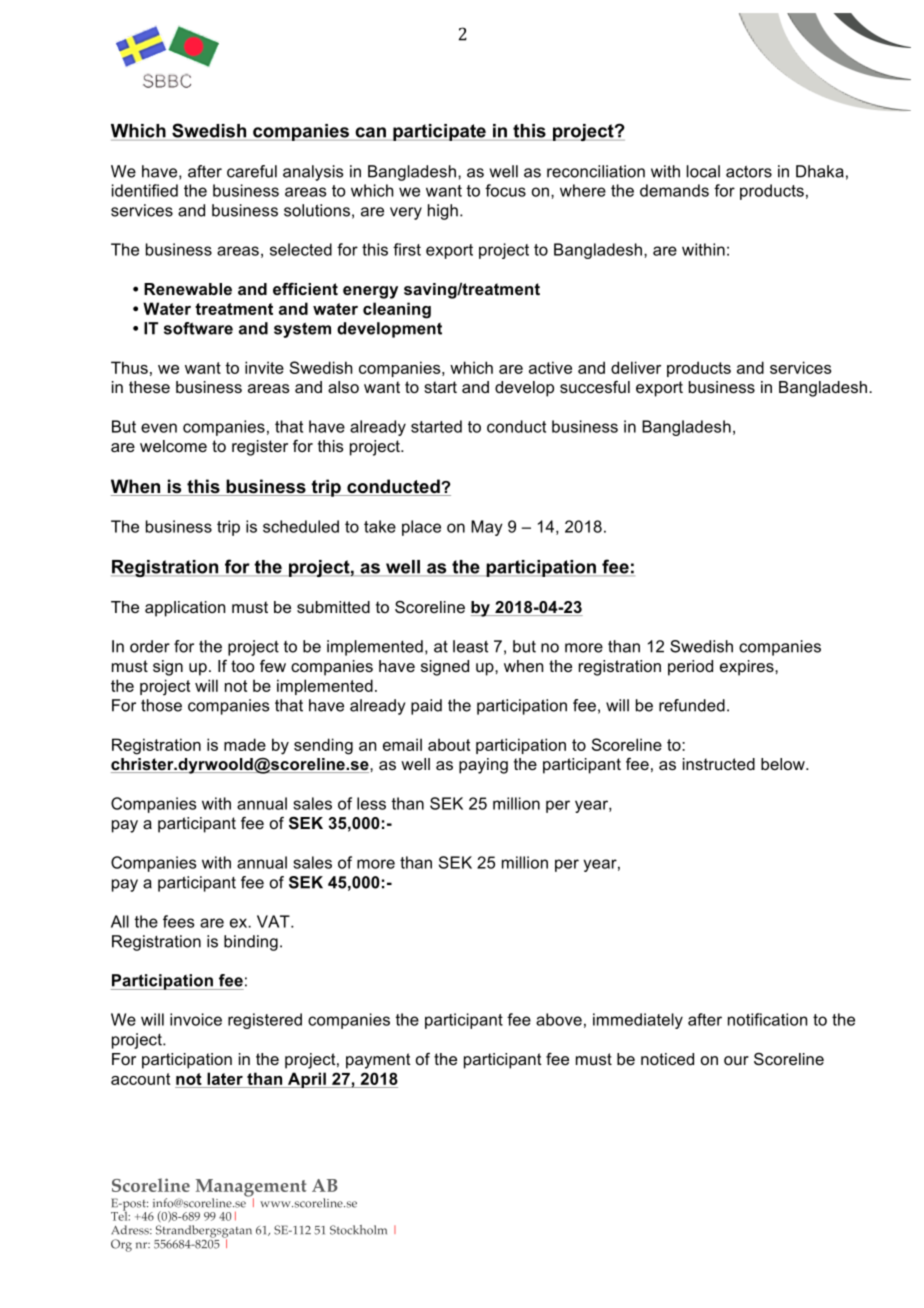 This screenshot has width=924, height=1308. What do you see at coordinates (252, 171) in the screenshot?
I see `careful` at bounding box center [252, 171].
